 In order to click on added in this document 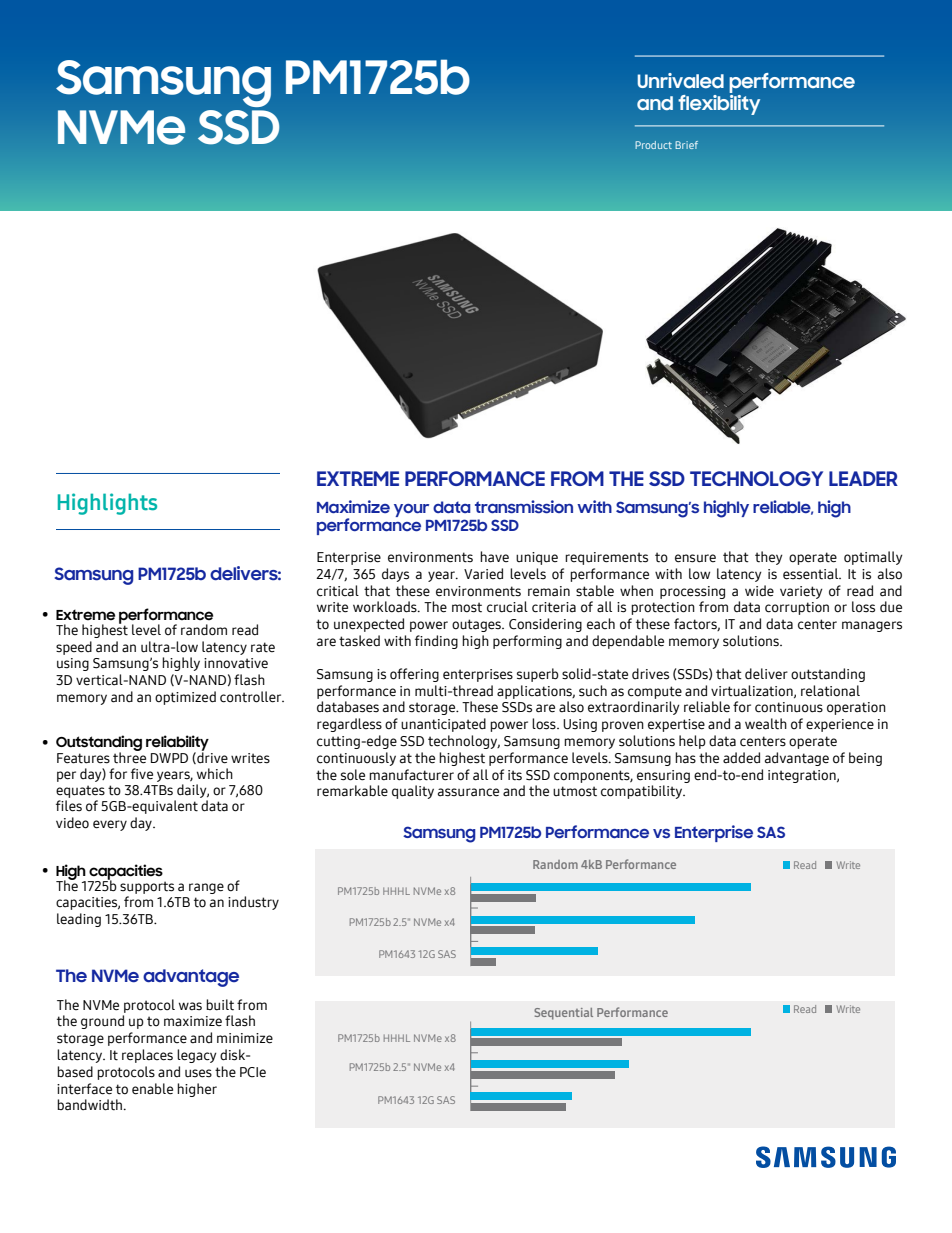, I will do `click(741, 758)`.
